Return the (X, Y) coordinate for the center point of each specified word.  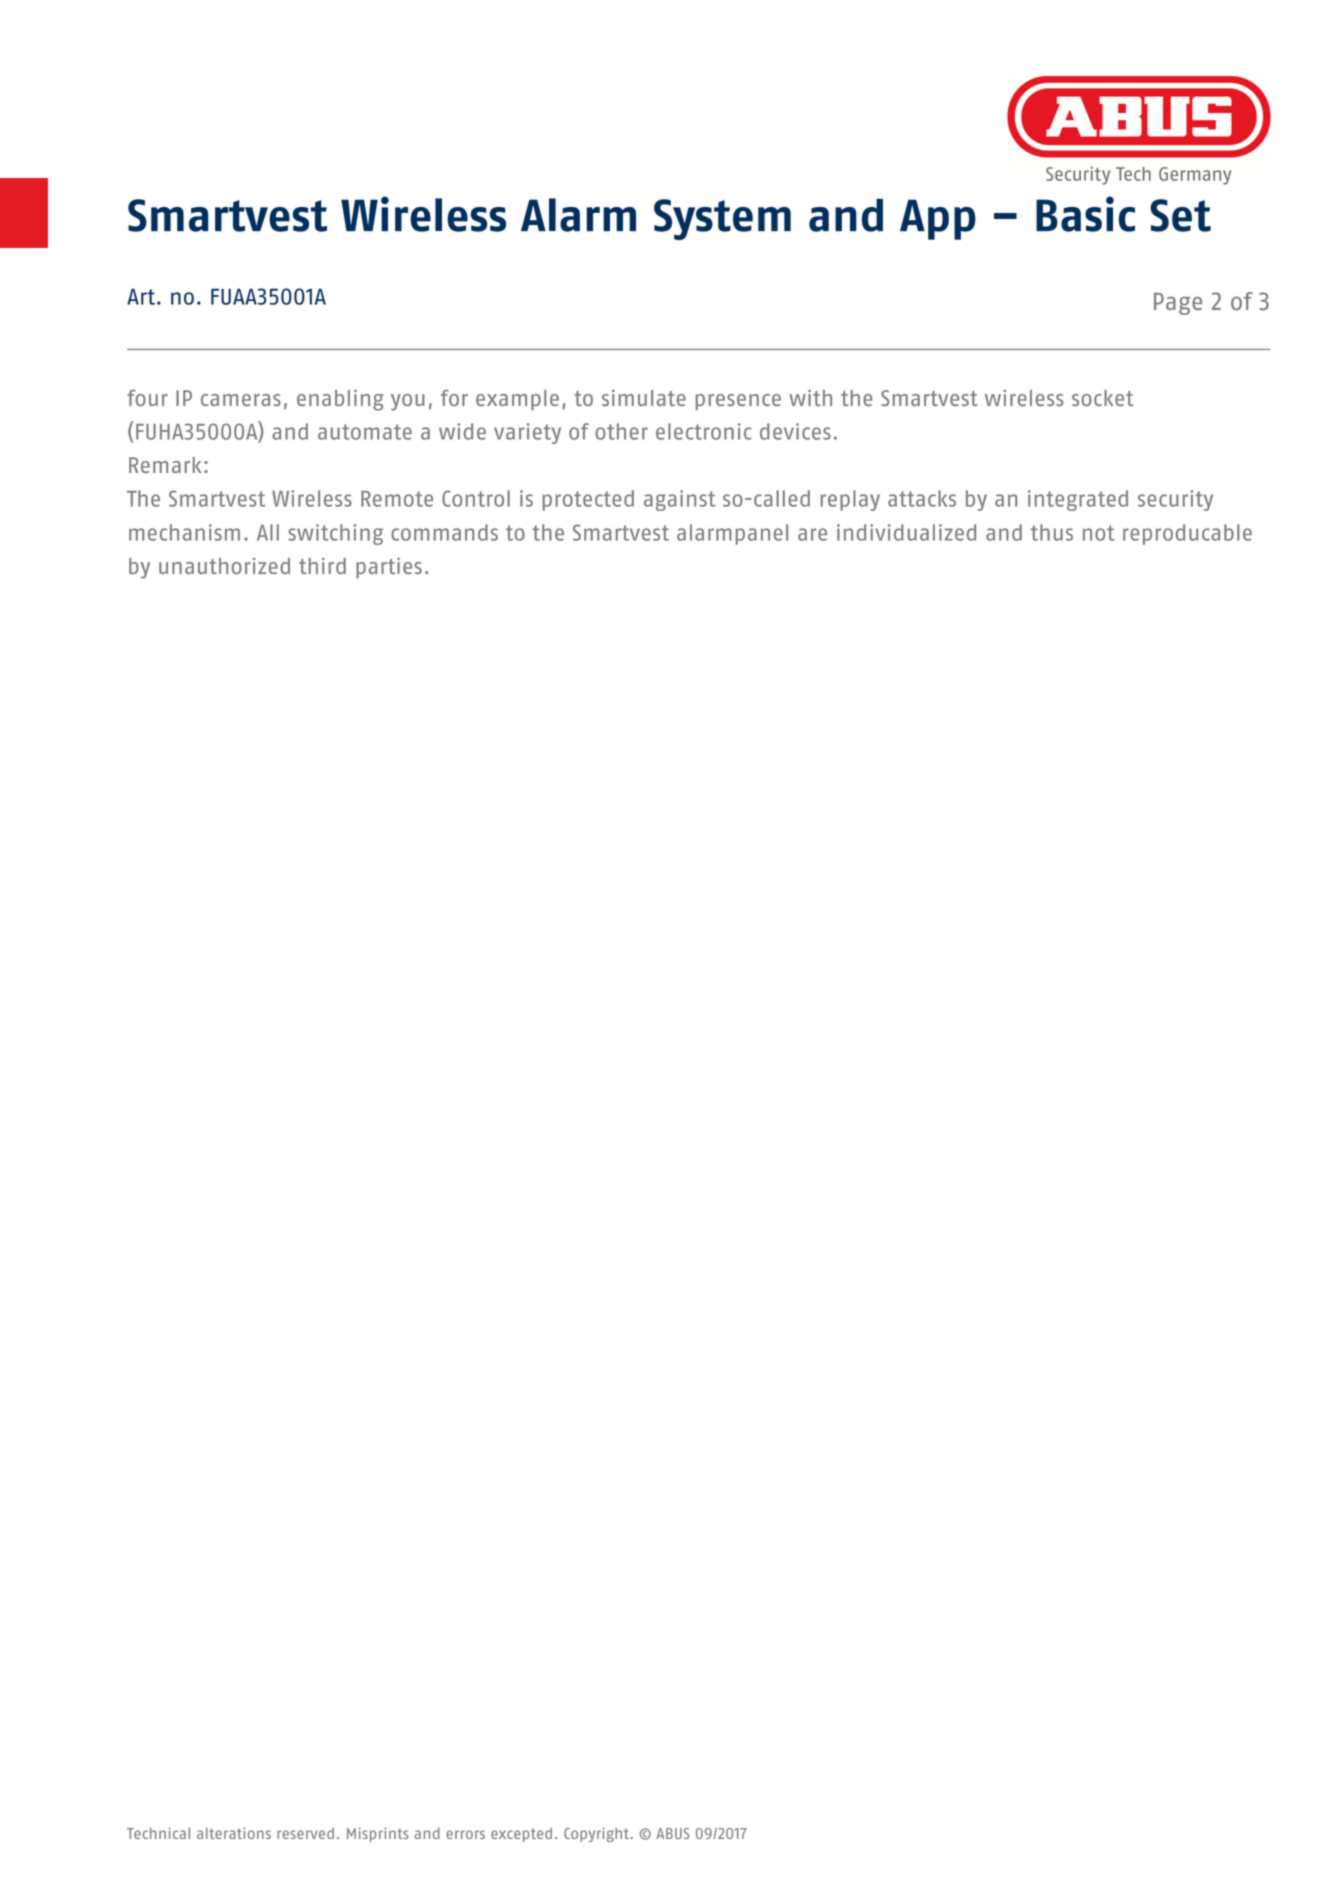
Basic (1085, 214)
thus (1052, 532)
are (812, 534)
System (722, 219)
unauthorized (224, 566)
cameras (241, 400)
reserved (305, 1833)
